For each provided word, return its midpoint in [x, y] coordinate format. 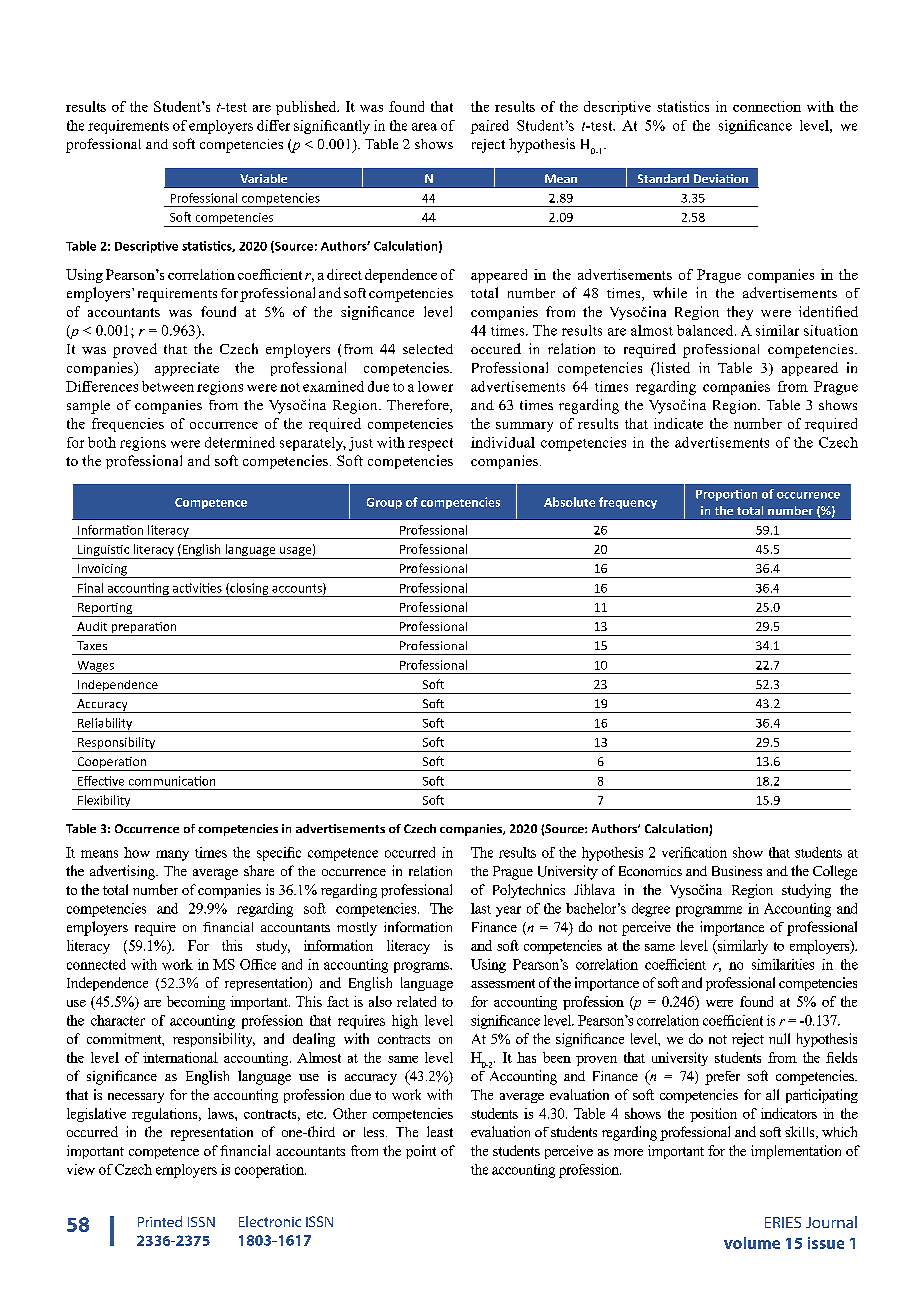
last [481, 908]
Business [737, 871]
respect [430, 444]
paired [490, 127]
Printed [160, 1221]
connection [767, 106]
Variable [263, 178]
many [172, 855]
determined [240, 442]
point [421, 1152]
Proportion [726, 495]
